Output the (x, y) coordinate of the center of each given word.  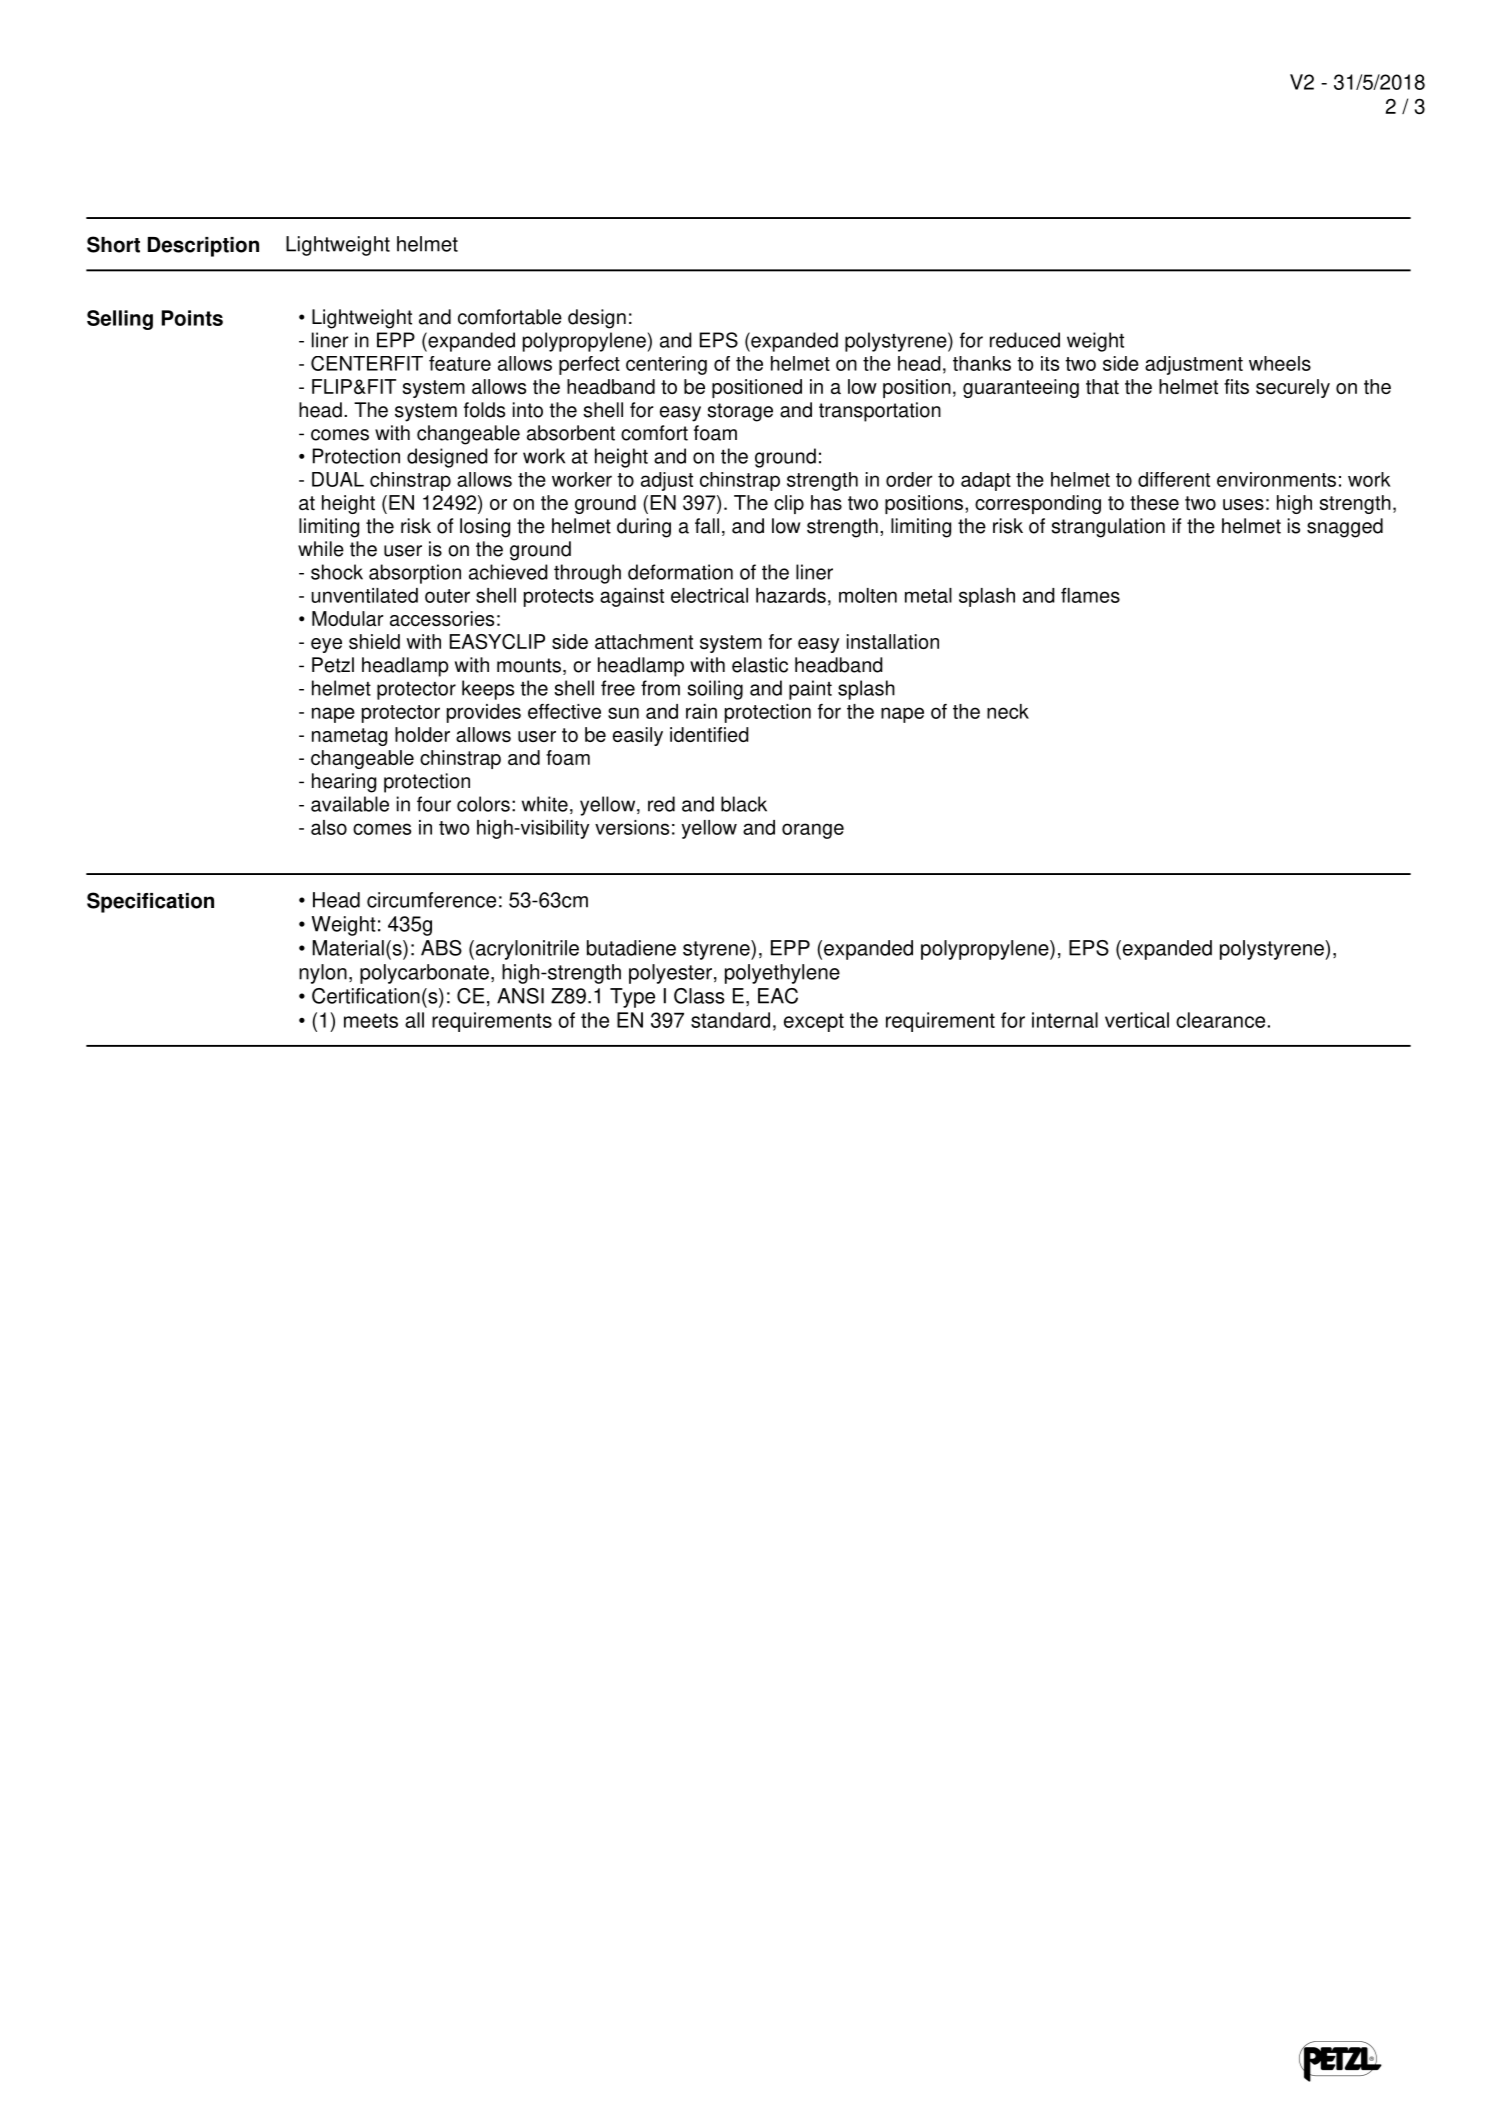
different (1174, 479)
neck (1008, 711)
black (744, 804)
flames (1090, 595)
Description (203, 247)
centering (666, 365)
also (329, 827)
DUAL (338, 479)
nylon (323, 974)
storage (740, 412)
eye (326, 645)
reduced (1025, 340)
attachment (644, 641)
